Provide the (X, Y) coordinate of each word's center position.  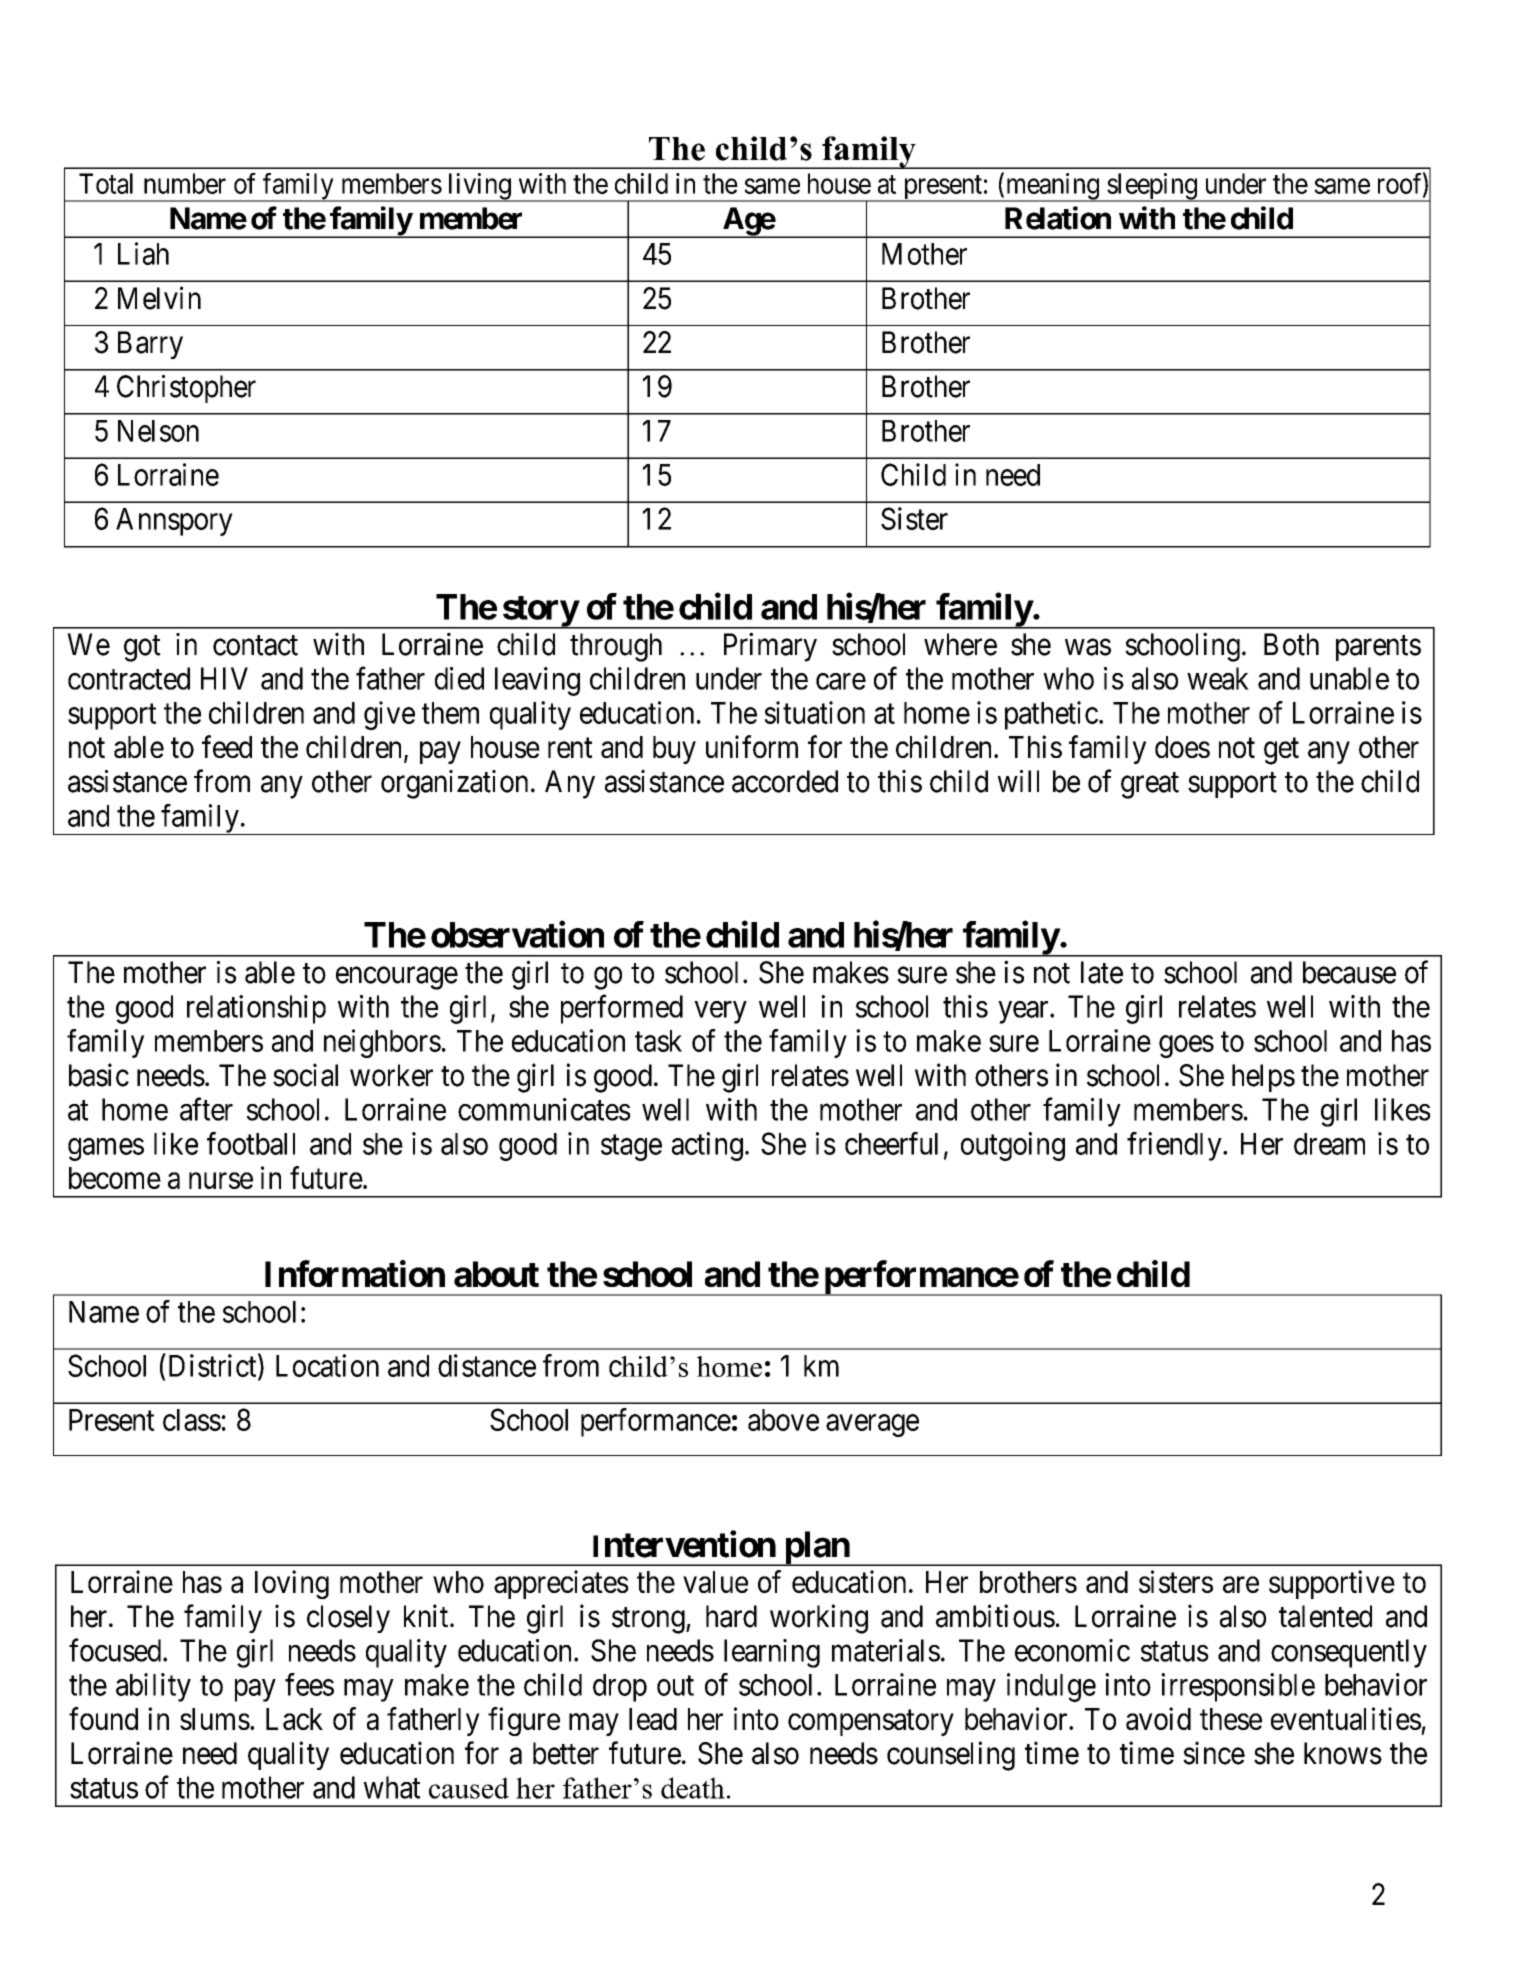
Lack (294, 1719)
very (720, 1012)
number (185, 183)
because (1349, 972)
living (479, 187)
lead (653, 1719)
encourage (397, 978)
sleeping (1152, 187)
